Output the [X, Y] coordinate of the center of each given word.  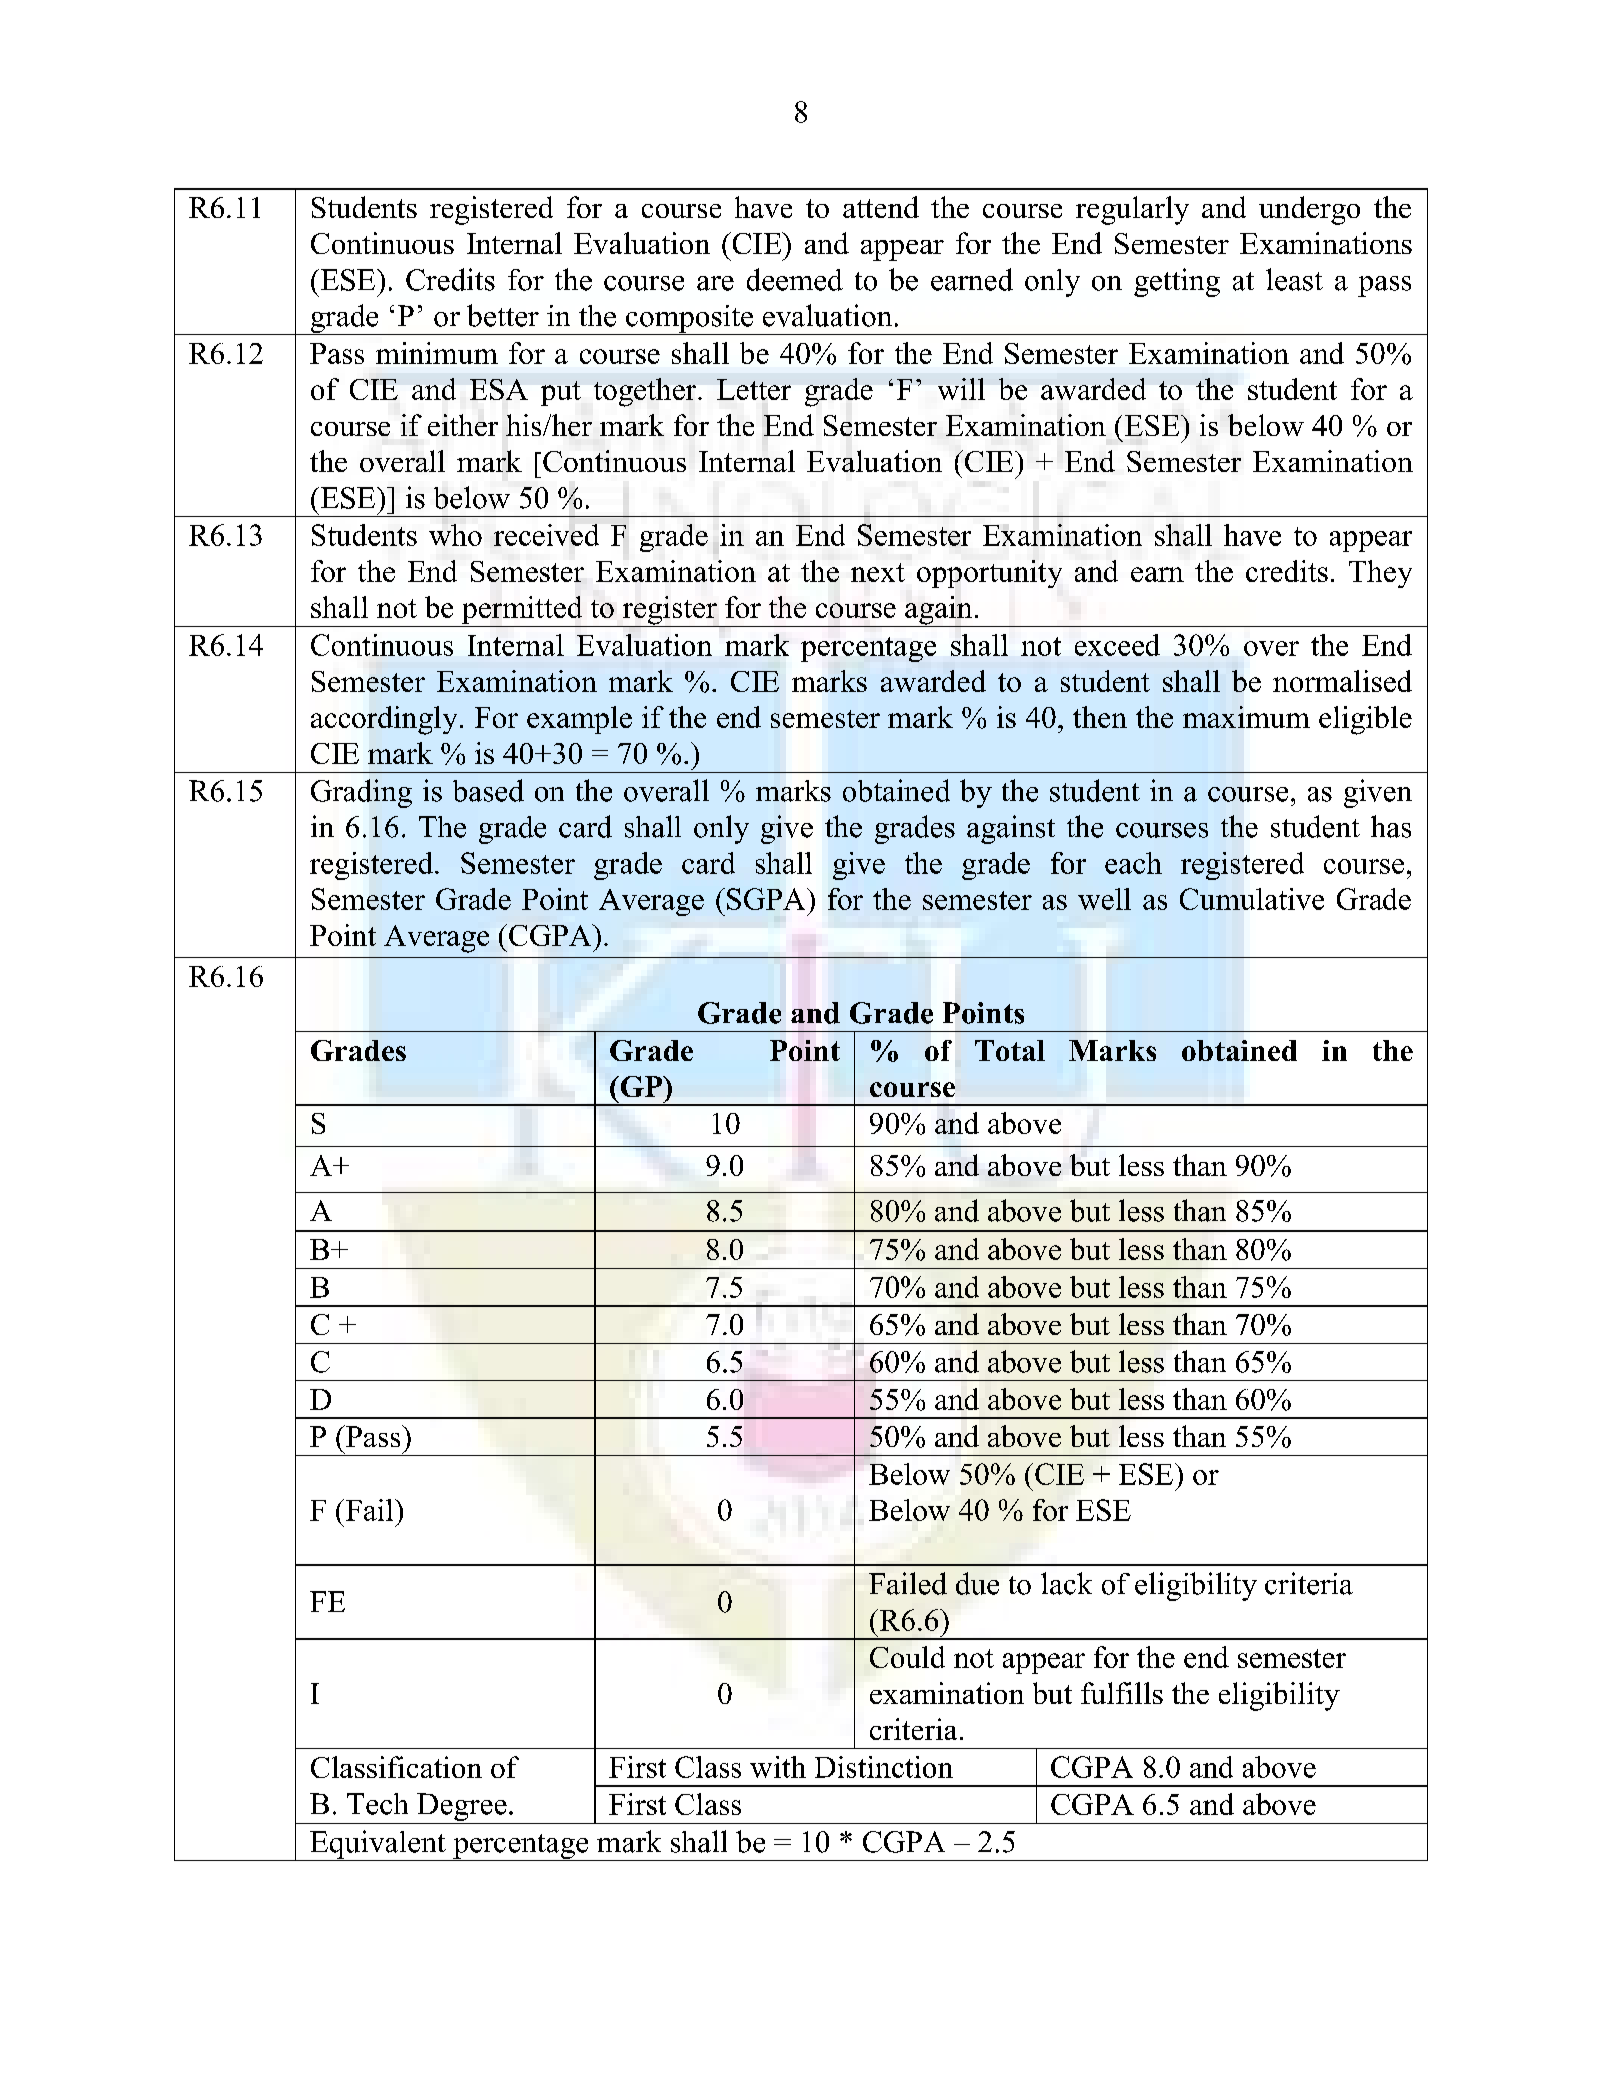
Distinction [884, 1767]
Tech [377, 1804]
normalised [1342, 681]
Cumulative [1252, 899]
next [878, 572]
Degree [462, 1807]
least [1294, 279]
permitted [522, 611]
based [488, 790]
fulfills [1122, 1693]
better [503, 315]
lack [1066, 1583]
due [977, 1583]
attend [881, 207]
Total [1010, 1050]
